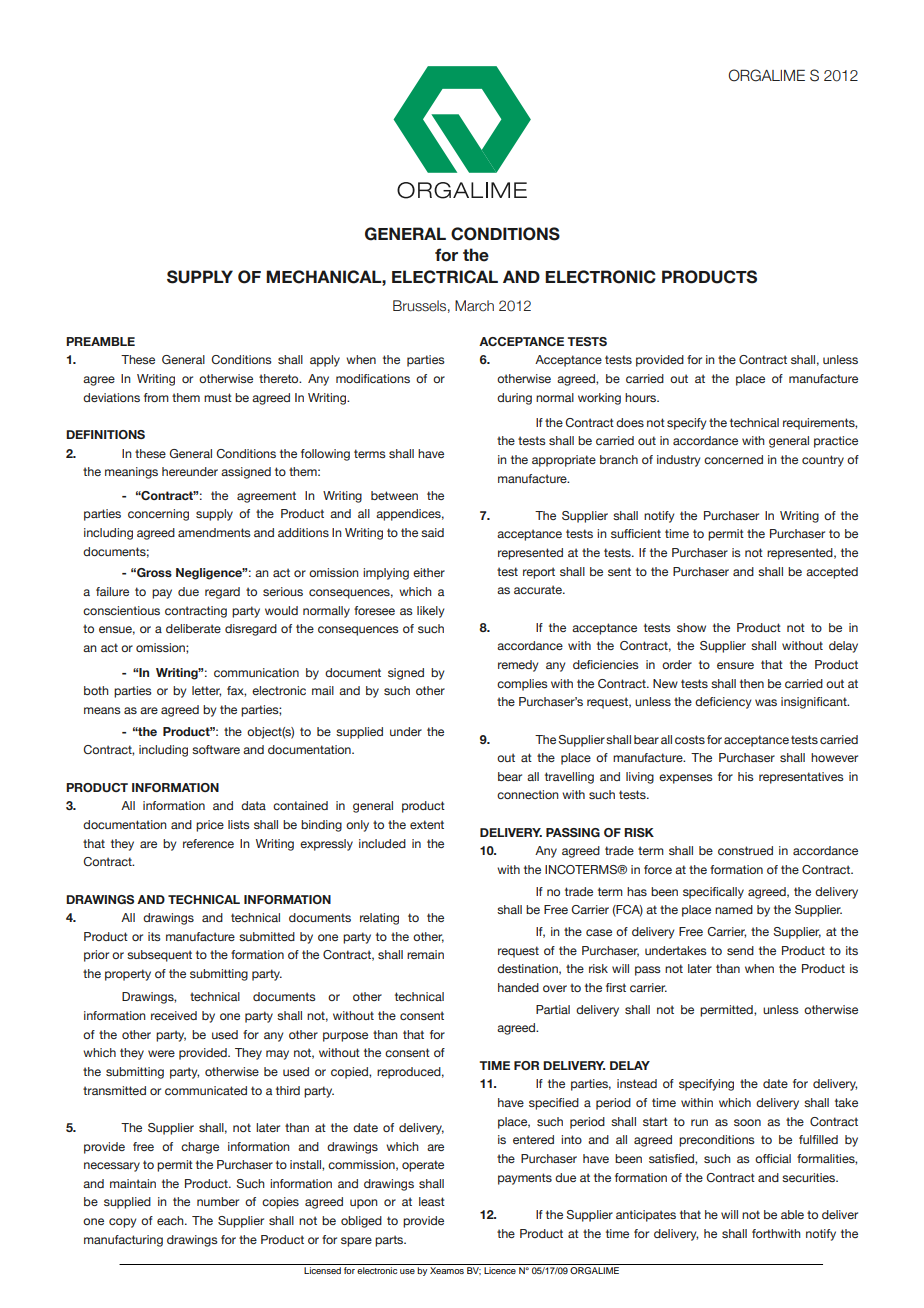  Describe the element at coordinates (528, 794) in the document. I see `connection` at that location.
